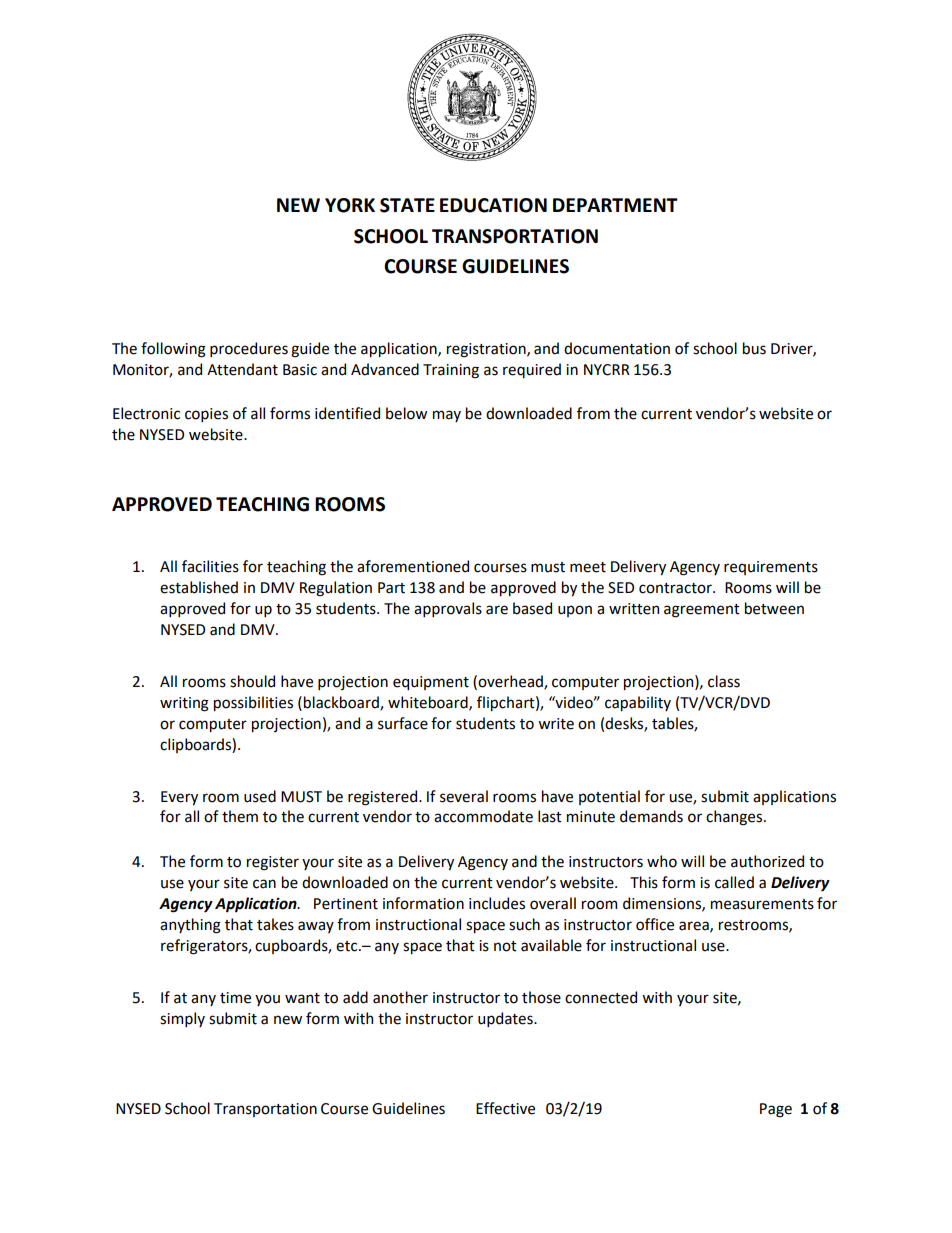 Image resolution: width=952 pixels, height=1233 pixels. What do you see at coordinates (724, 681) in the screenshot?
I see `class` at bounding box center [724, 681].
